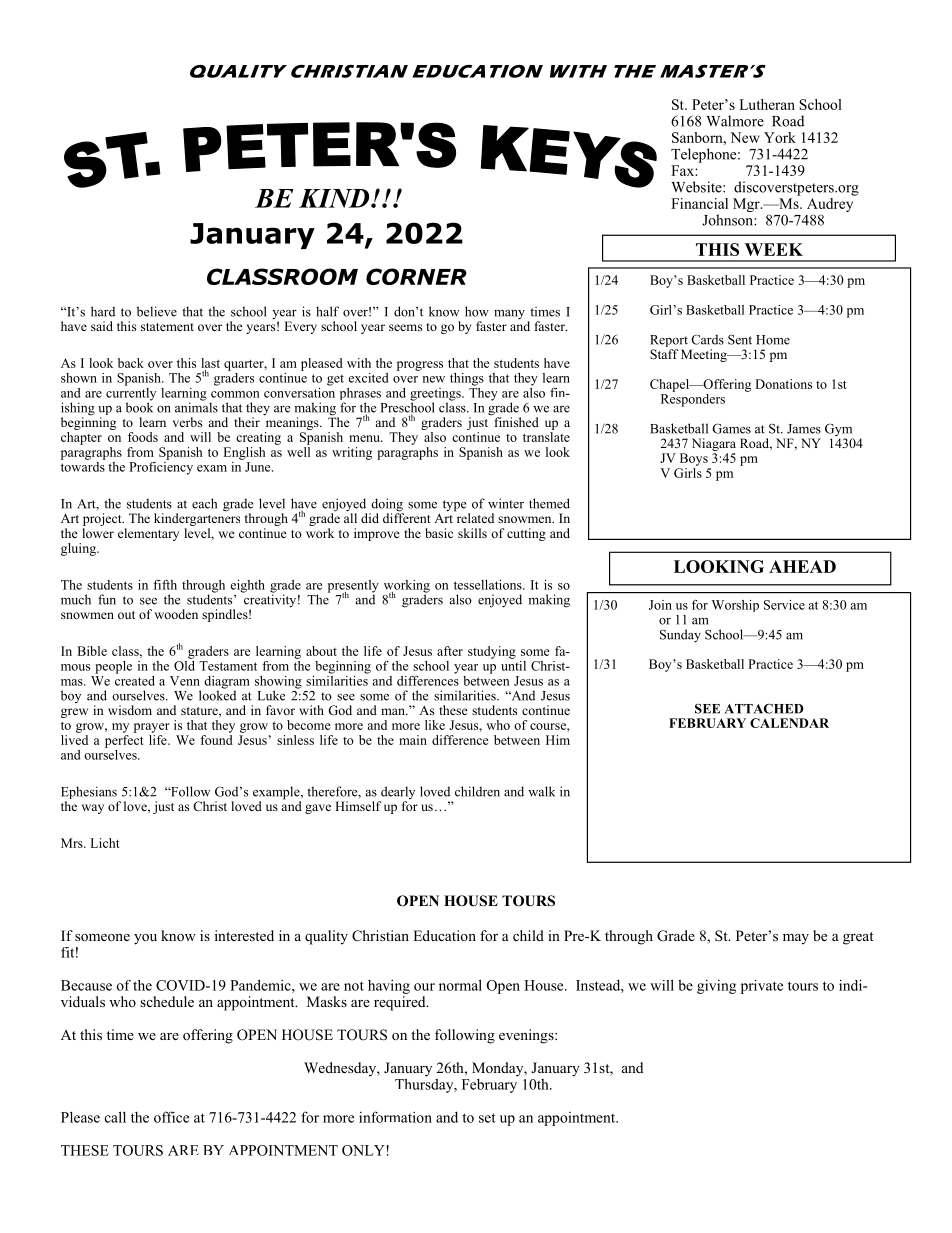 The height and width of the screenshot is (1233, 952). I want to click on wooden, so click(176, 614).
